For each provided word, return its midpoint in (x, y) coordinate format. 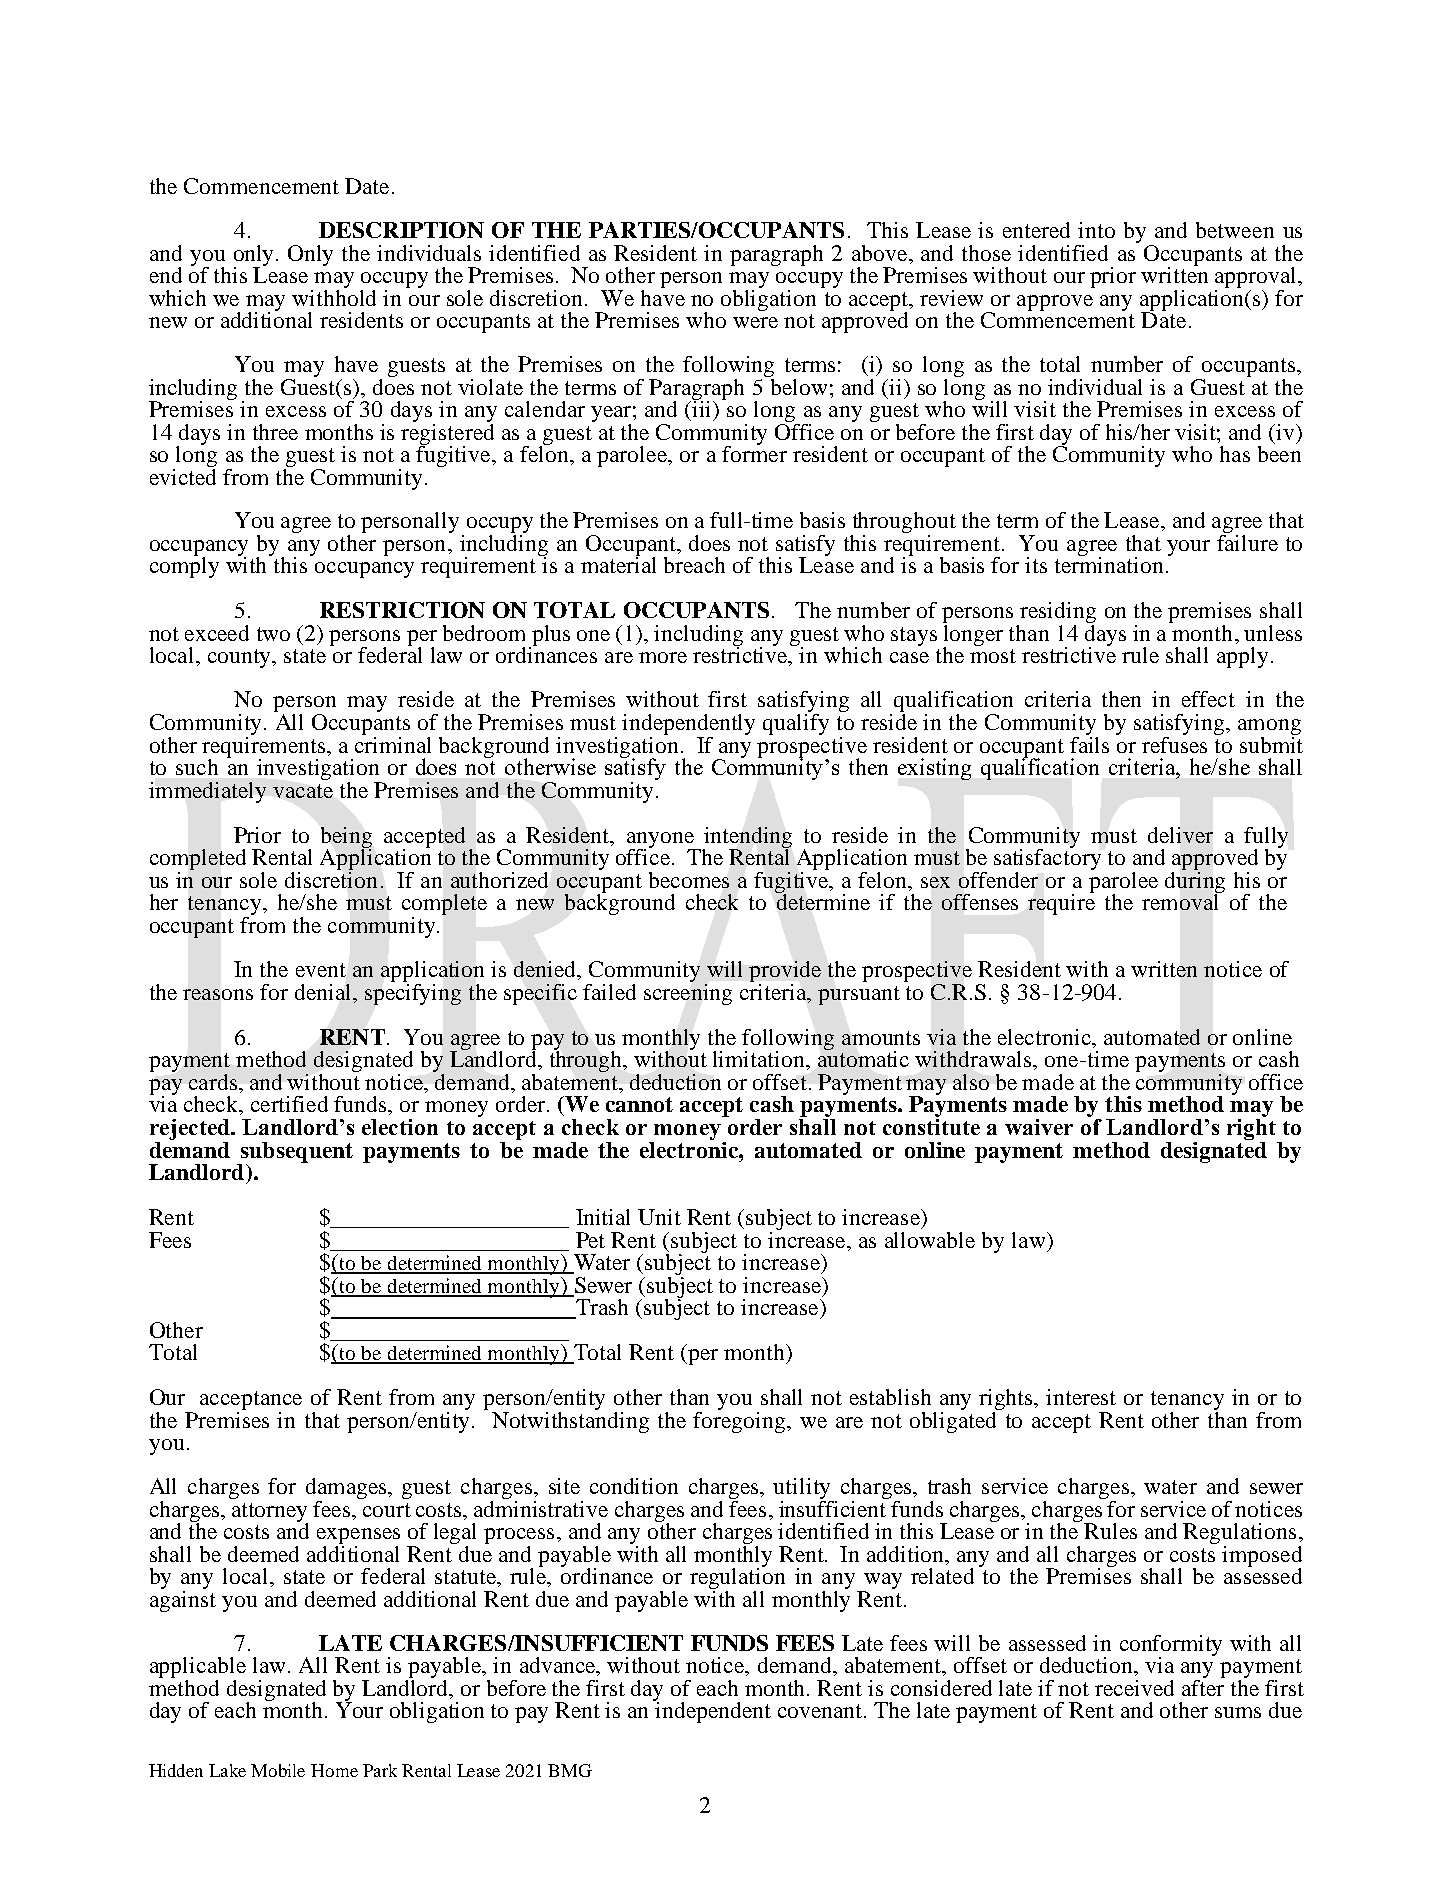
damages (347, 1490)
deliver (1180, 835)
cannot (639, 1104)
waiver (1039, 1127)
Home (334, 1770)
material (618, 564)
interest (1081, 1397)
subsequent (295, 1153)
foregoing (740, 1421)
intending (747, 838)
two (273, 634)
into (1096, 230)
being (346, 838)
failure (1247, 541)
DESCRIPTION (401, 230)
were (755, 322)
